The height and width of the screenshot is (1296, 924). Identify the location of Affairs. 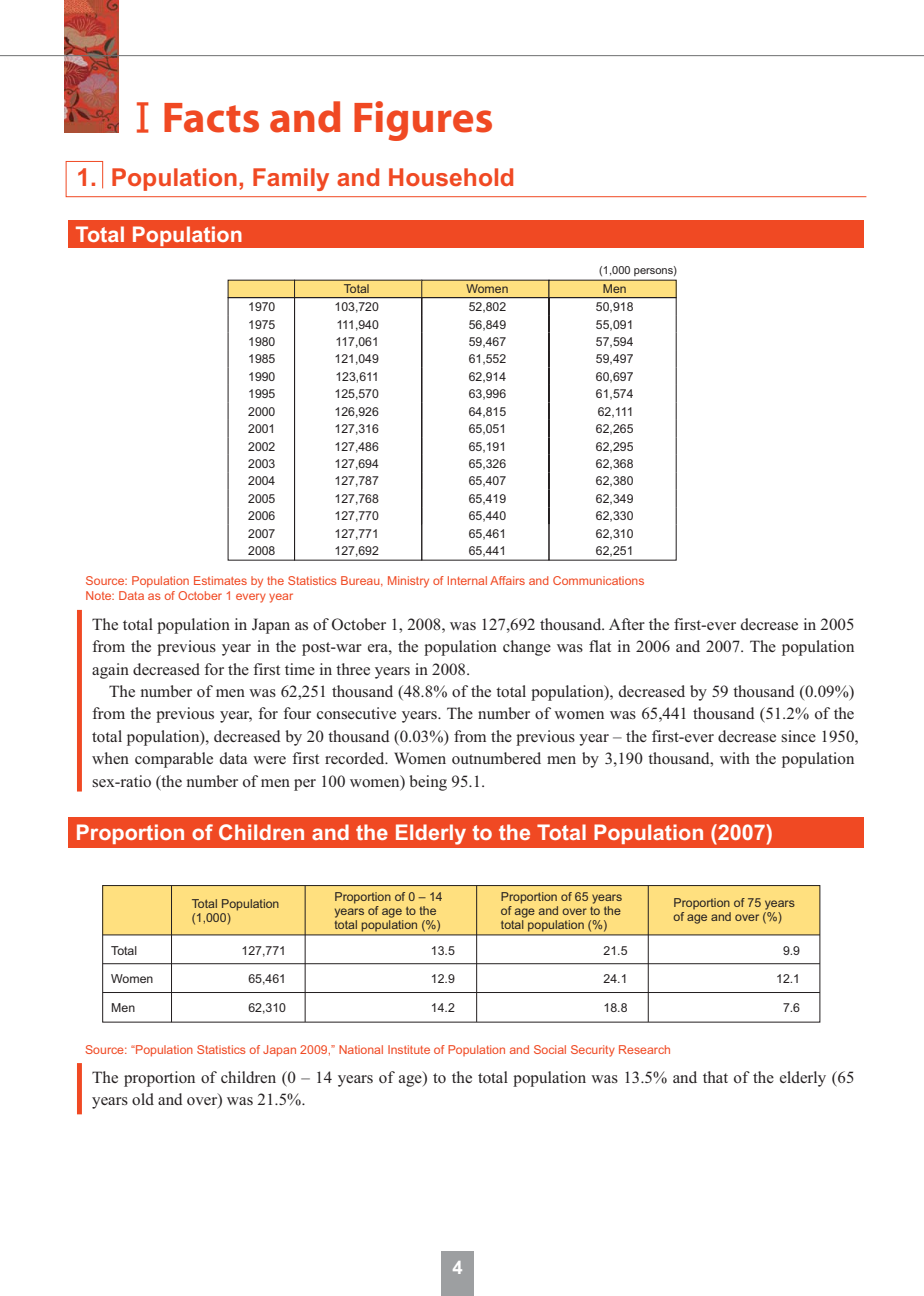
(507, 580).
